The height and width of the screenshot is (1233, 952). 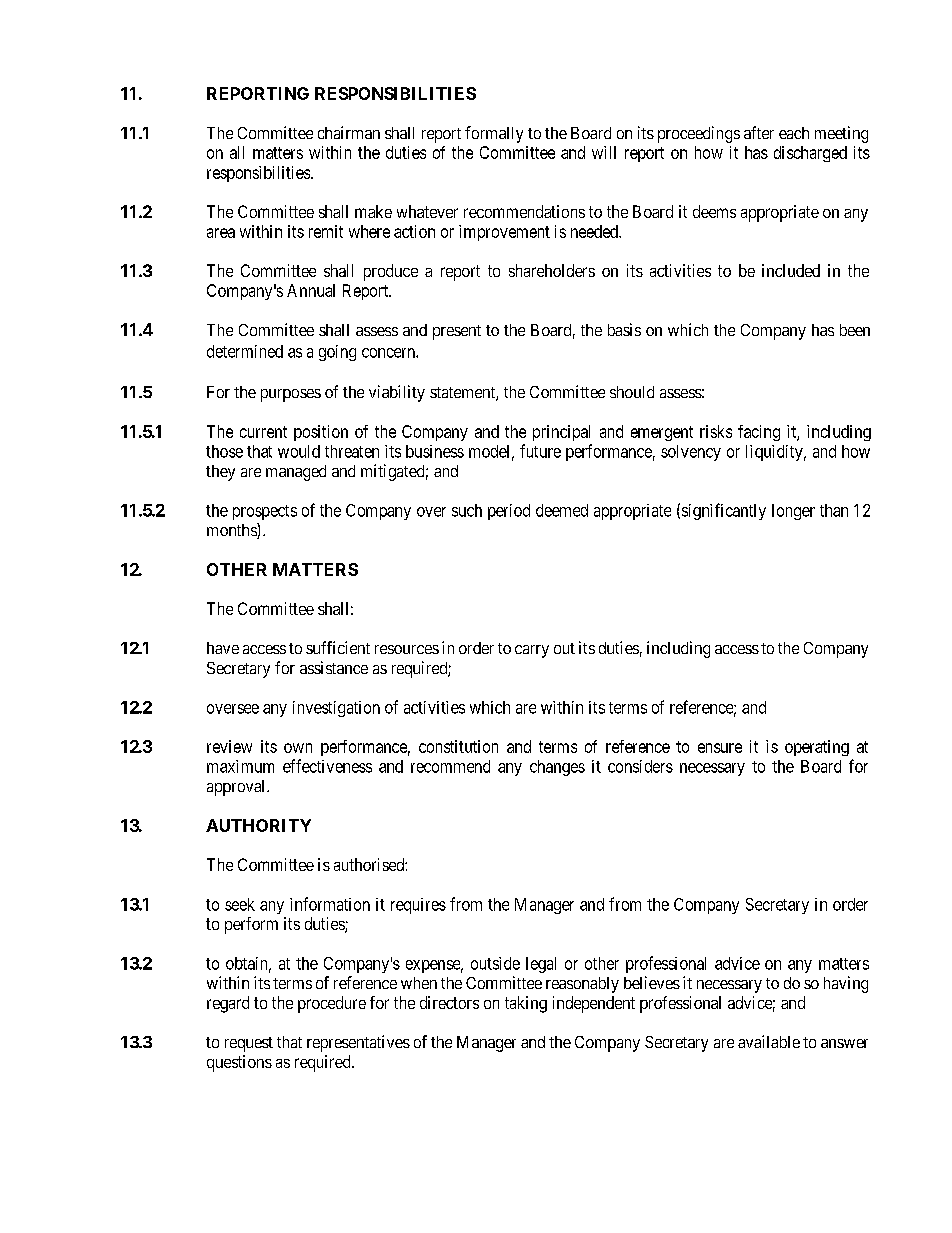 What do you see at coordinates (557, 768) in the screenshot?
I see `changes` at bounding box center [557, 768].
